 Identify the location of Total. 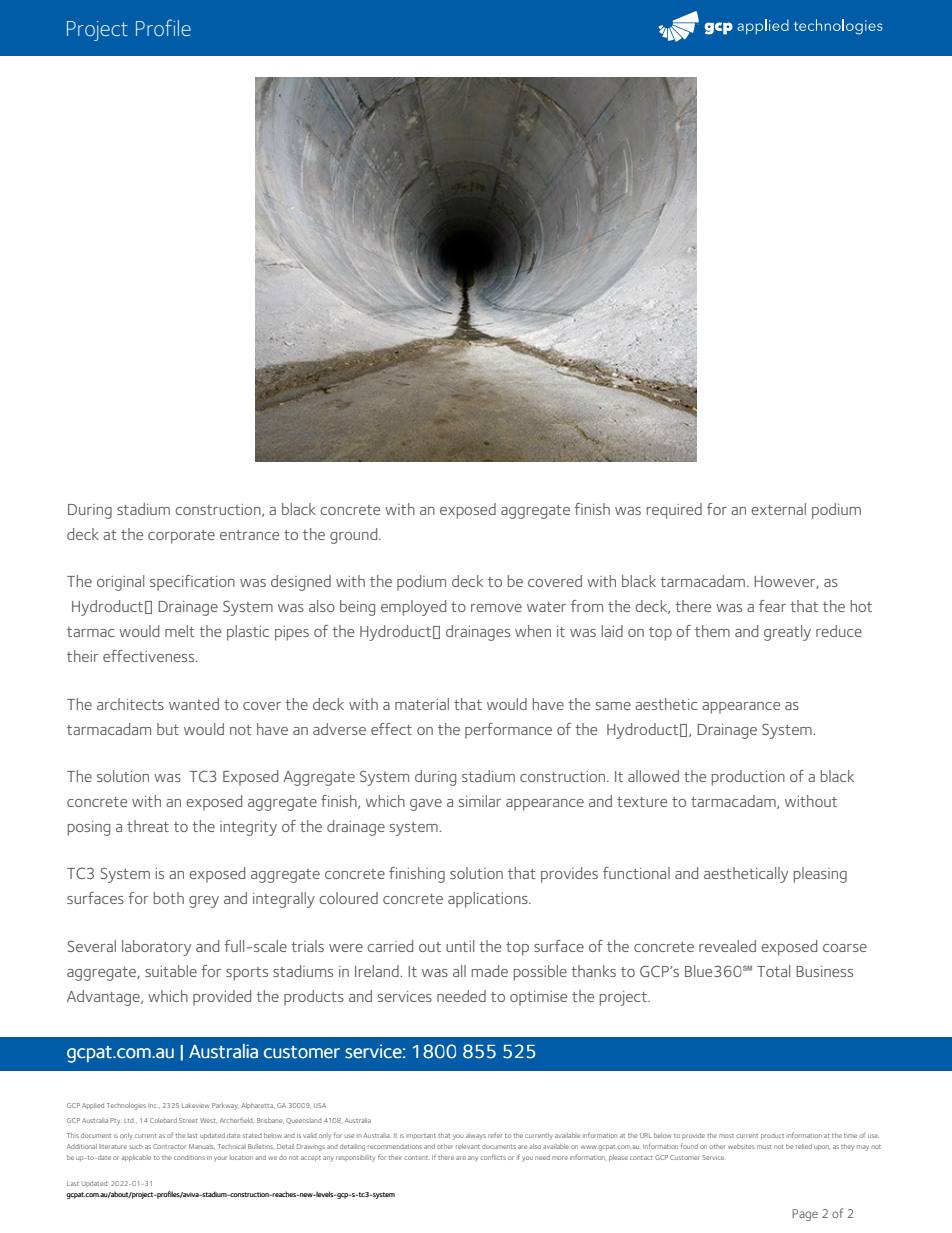
(773, 971).
